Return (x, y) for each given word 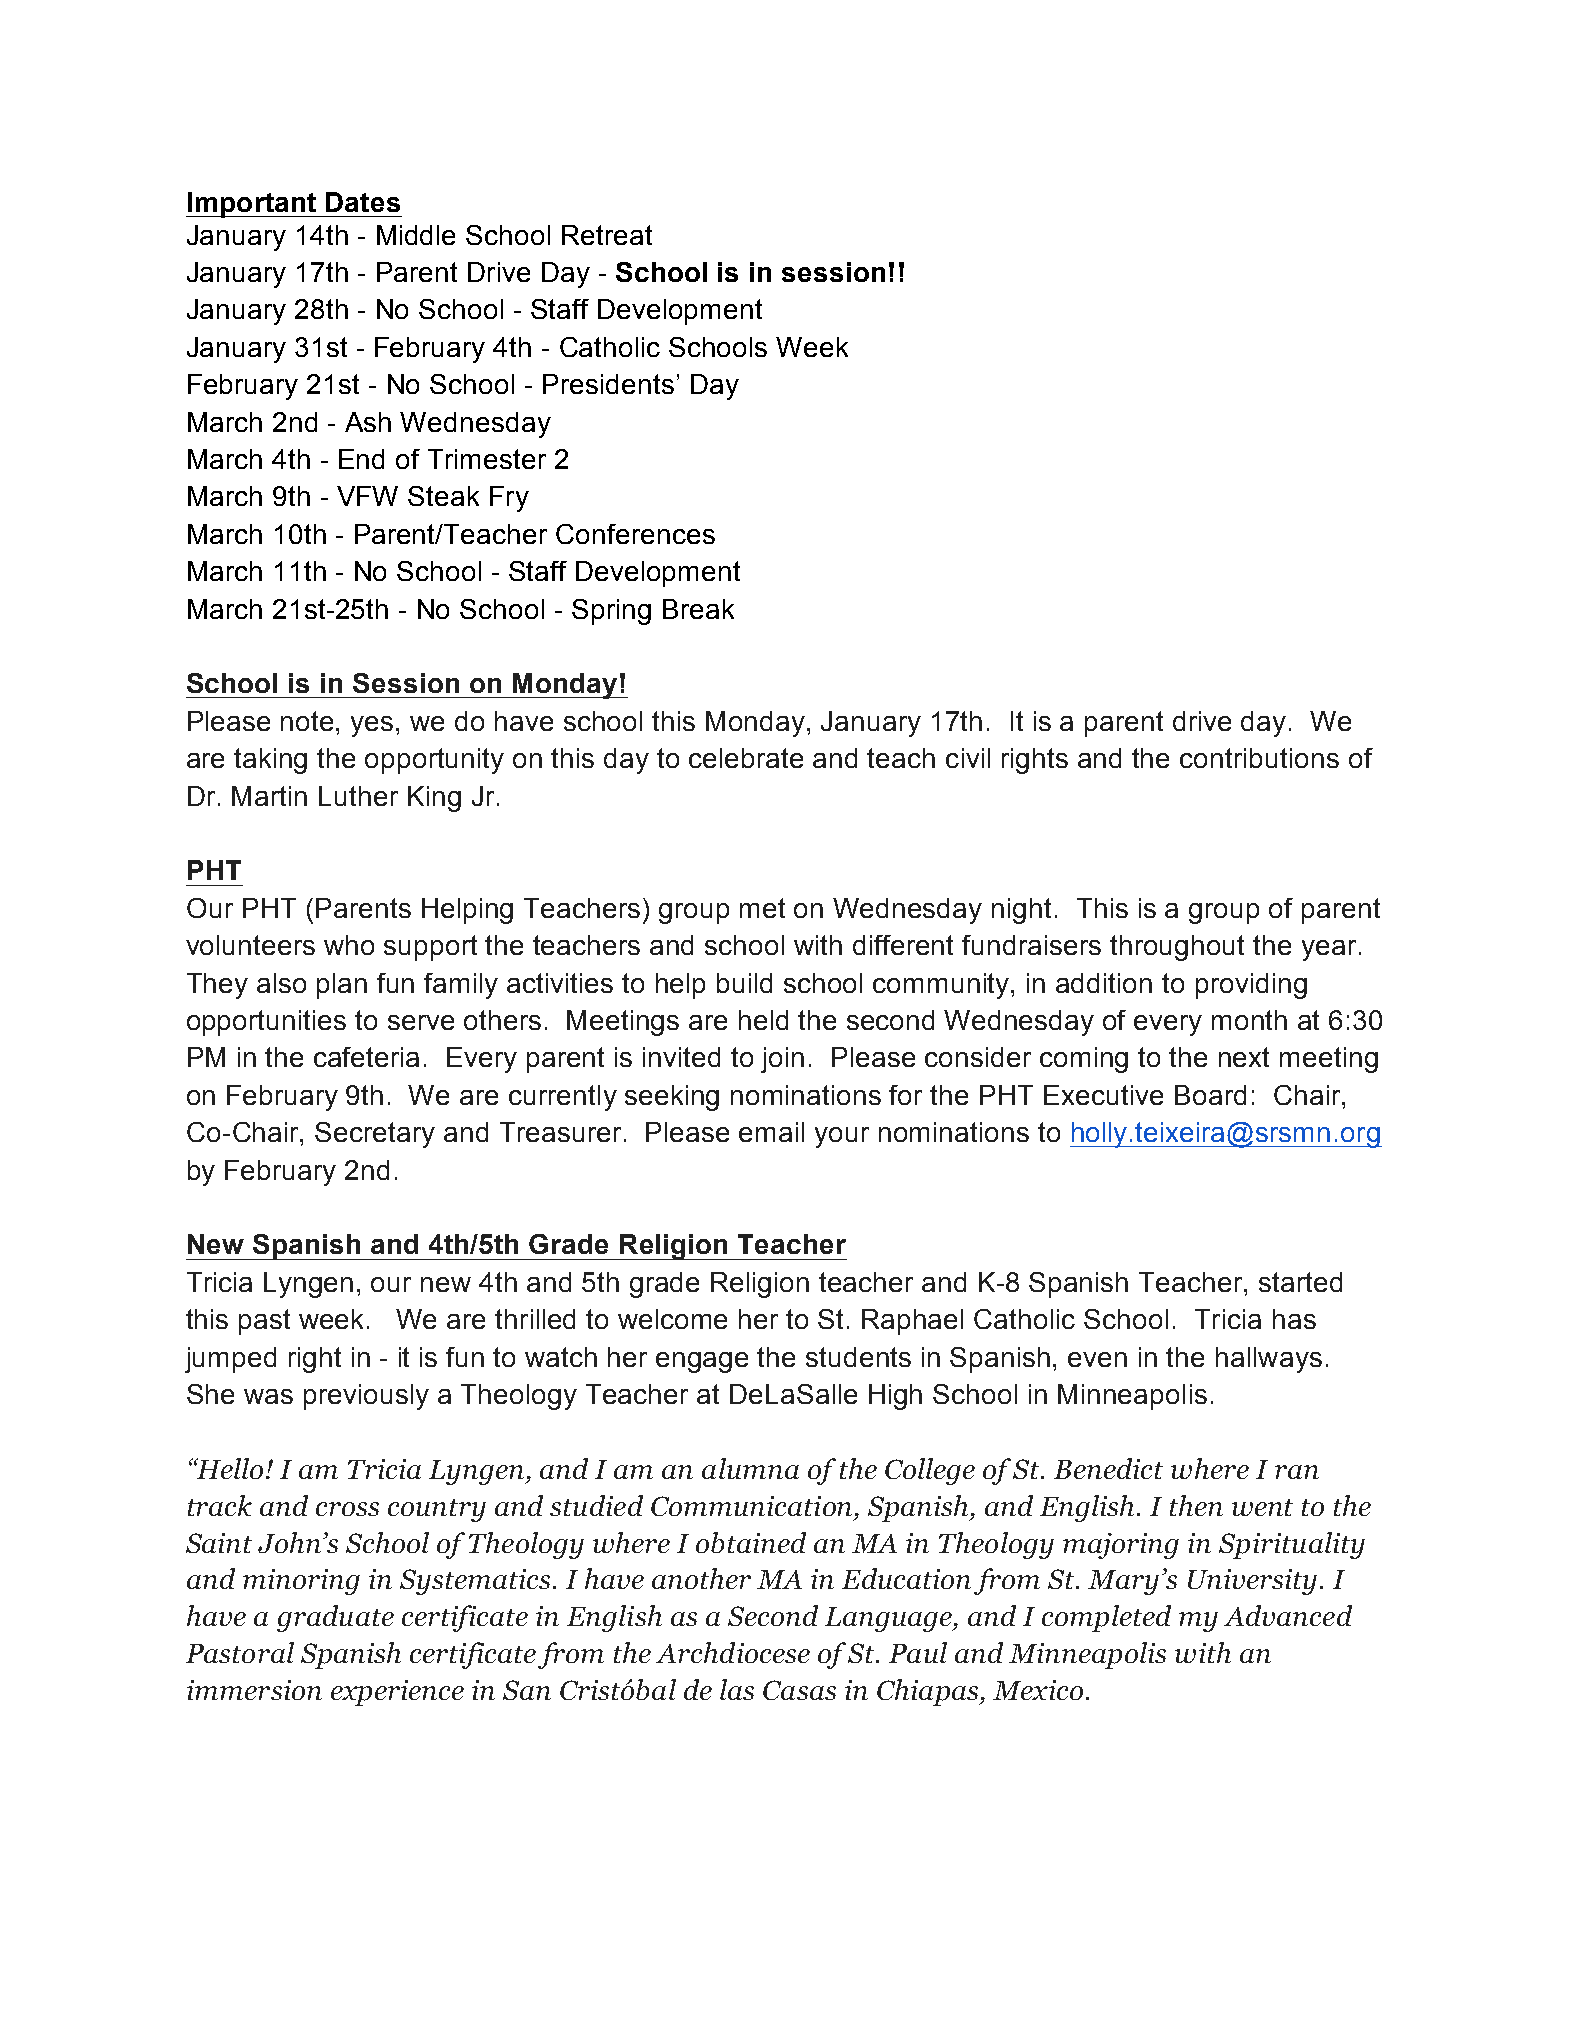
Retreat (607, 235)
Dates (363, 202)
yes (372, 726)
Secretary (375, 1135)
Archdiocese (733, 1652)
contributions (1259, 758)
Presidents (608, 384)
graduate (335, 1618)
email (771, 1132)
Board (1210, 1095)
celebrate (746, 758)
